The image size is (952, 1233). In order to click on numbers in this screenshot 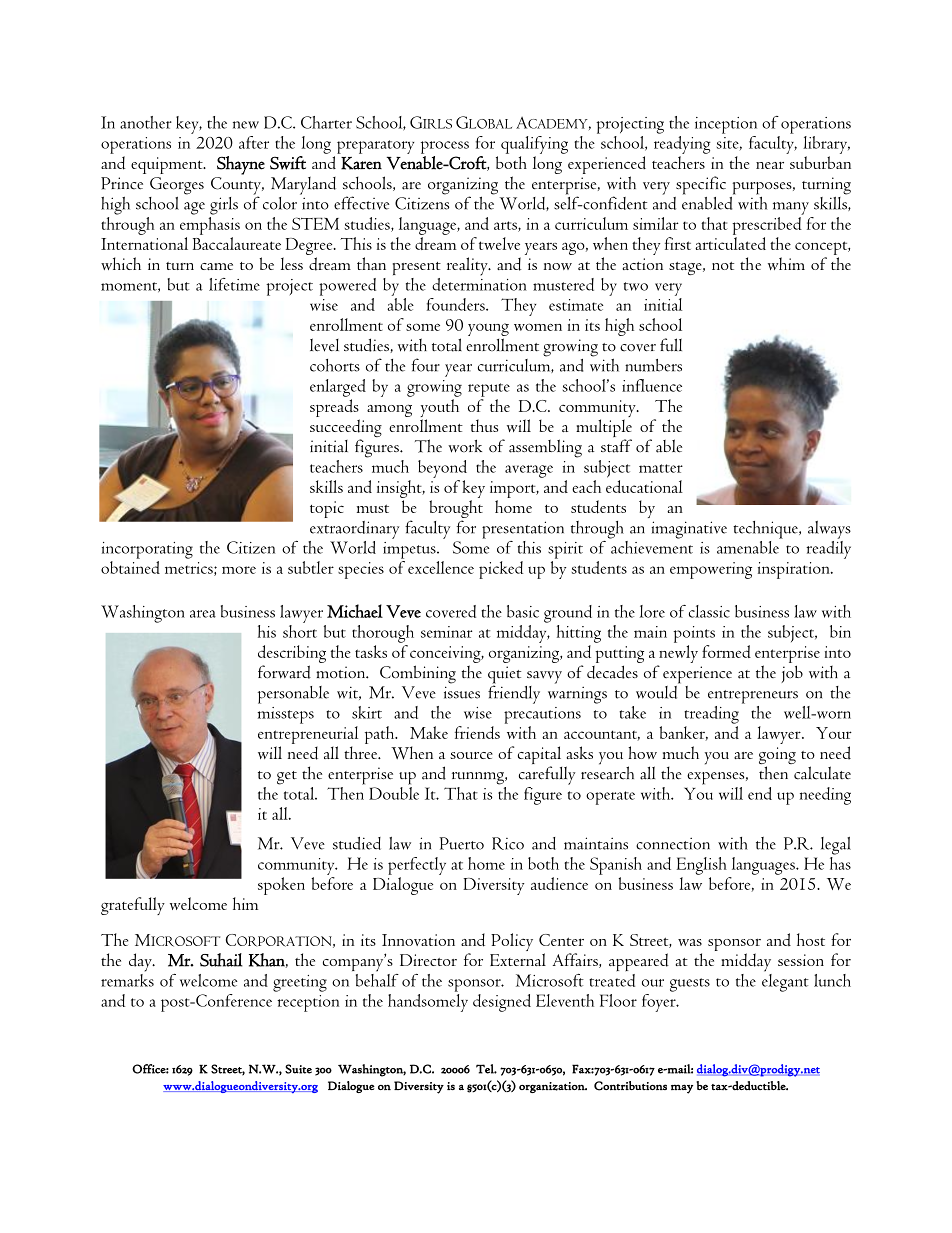, I will do `click(653, 365)`.
